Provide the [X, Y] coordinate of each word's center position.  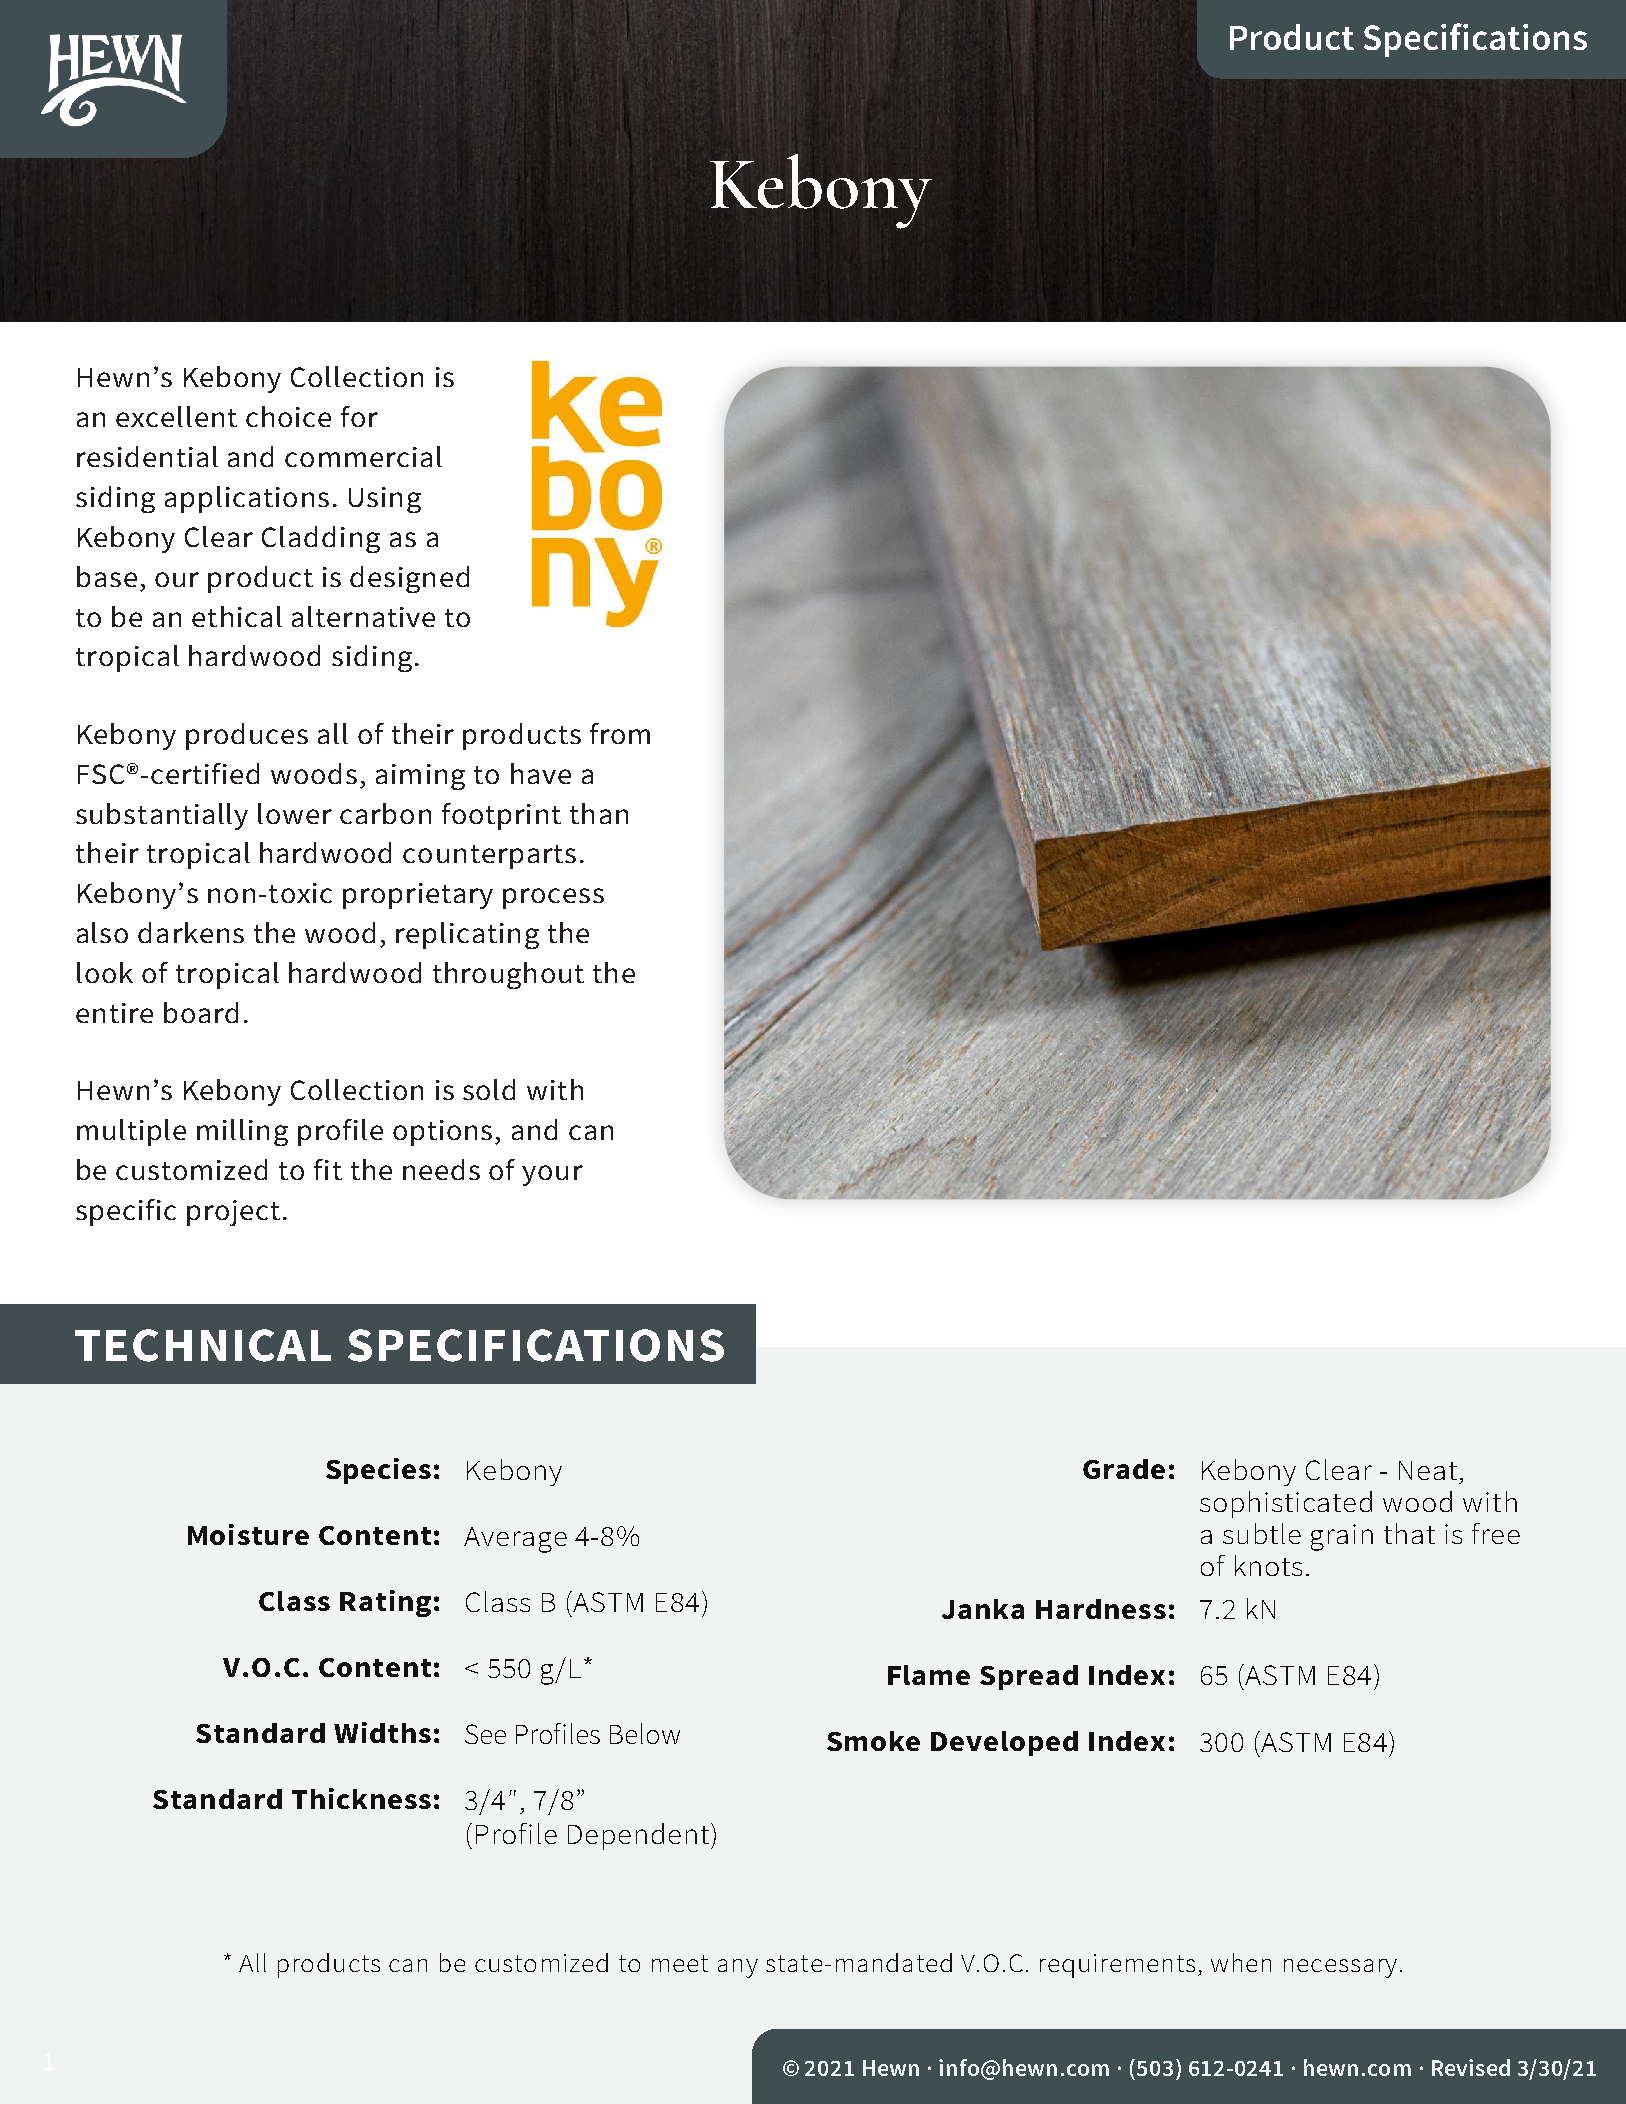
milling [242, 1132]
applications [247, 499]
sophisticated [1286, 1504]
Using [385, 500]
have [541, 773]
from [620, 733]
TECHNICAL [203, 1345]
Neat [1428, 1470]
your [552, 1175]
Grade [1124, 1469]
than [599, 813]
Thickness [361, 1798]
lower [295, 813]
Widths [382, 1732]
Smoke [873, 1741]
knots [1268, 1565]
